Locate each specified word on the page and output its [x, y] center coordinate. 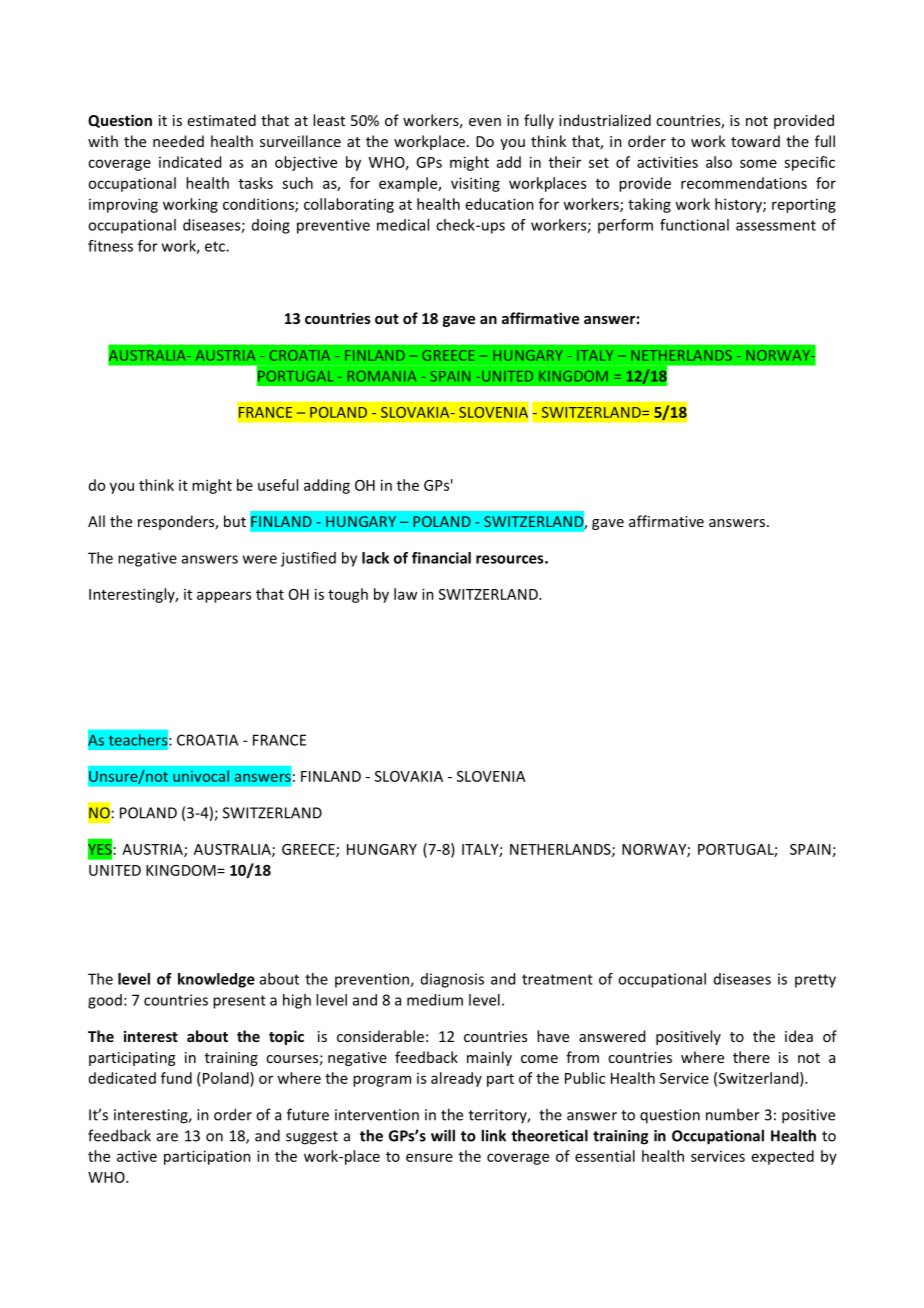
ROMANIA [382, 376]
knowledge [216, 980]
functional [694, 225]
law [405, 594]
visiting [475, 184]
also [719, 162]
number [733, 1114]
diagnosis [452, 980]
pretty [815, 981]
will [443, 1135]
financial [441, 558]
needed [178, 141]
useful [278, 485]
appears [224, 597]
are [167, 1137]
